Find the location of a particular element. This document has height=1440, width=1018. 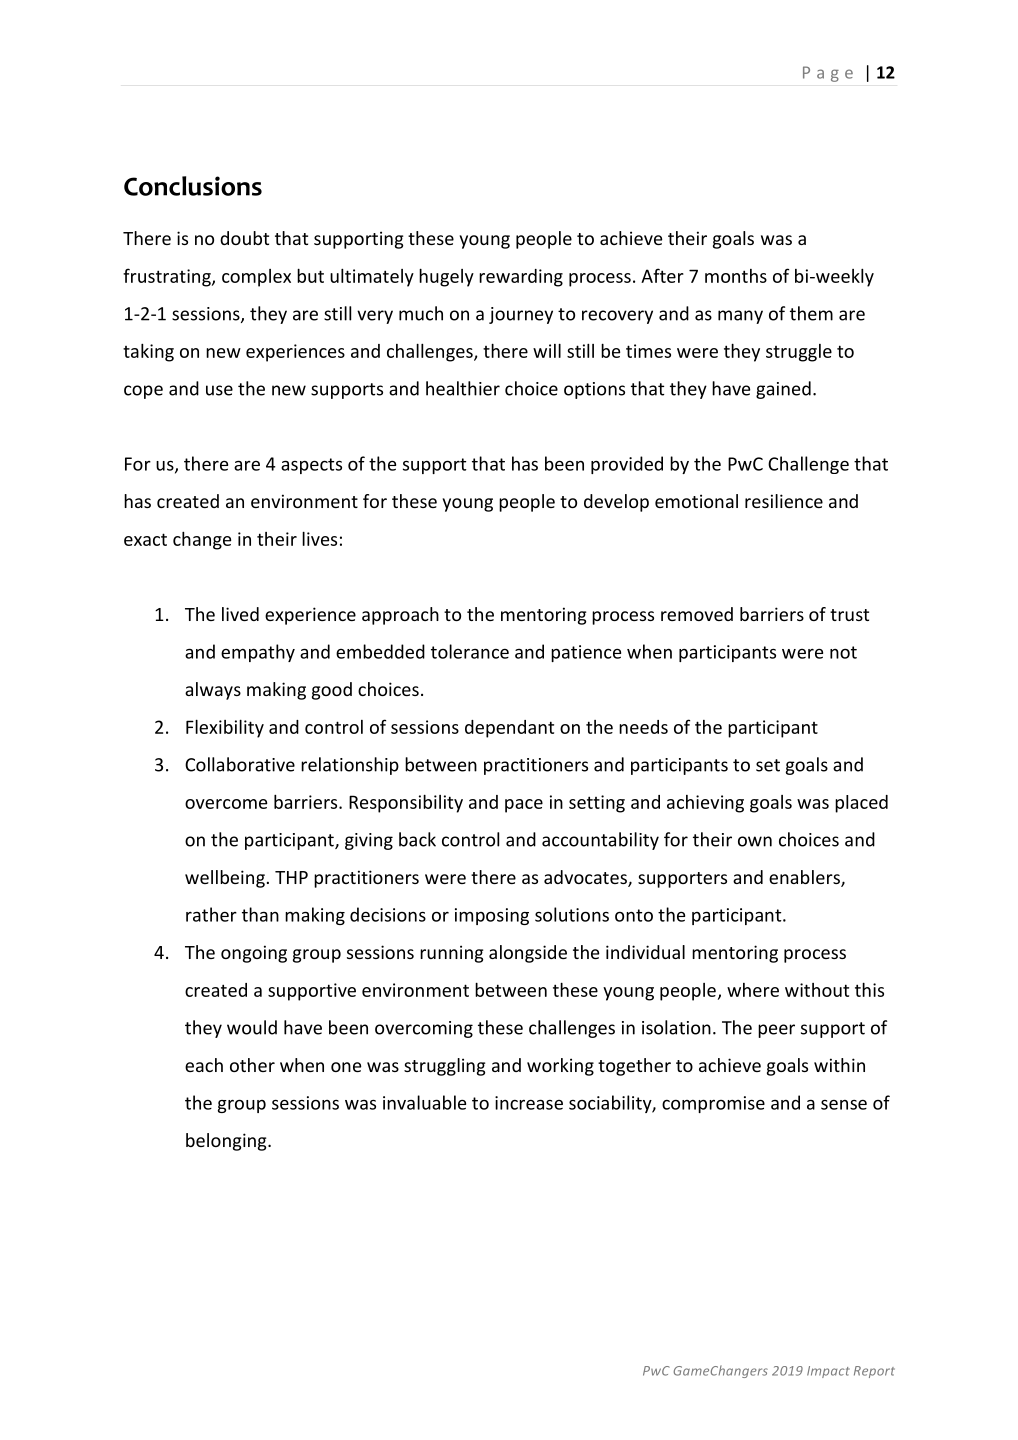

develop is located at coordinates (616, 503).
